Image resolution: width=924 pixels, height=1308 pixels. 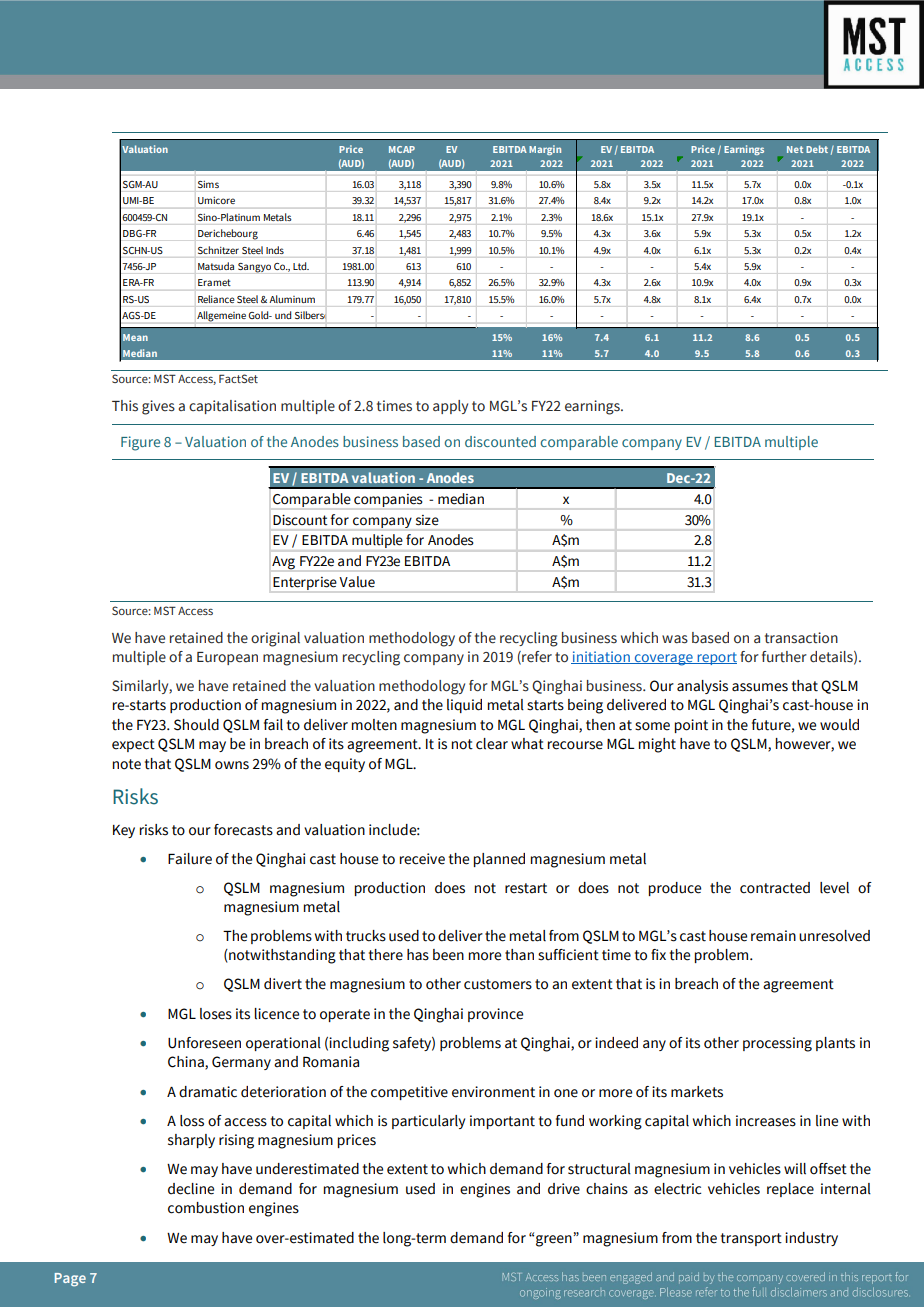 I want to click on Net, so click(x=795, y=149).
